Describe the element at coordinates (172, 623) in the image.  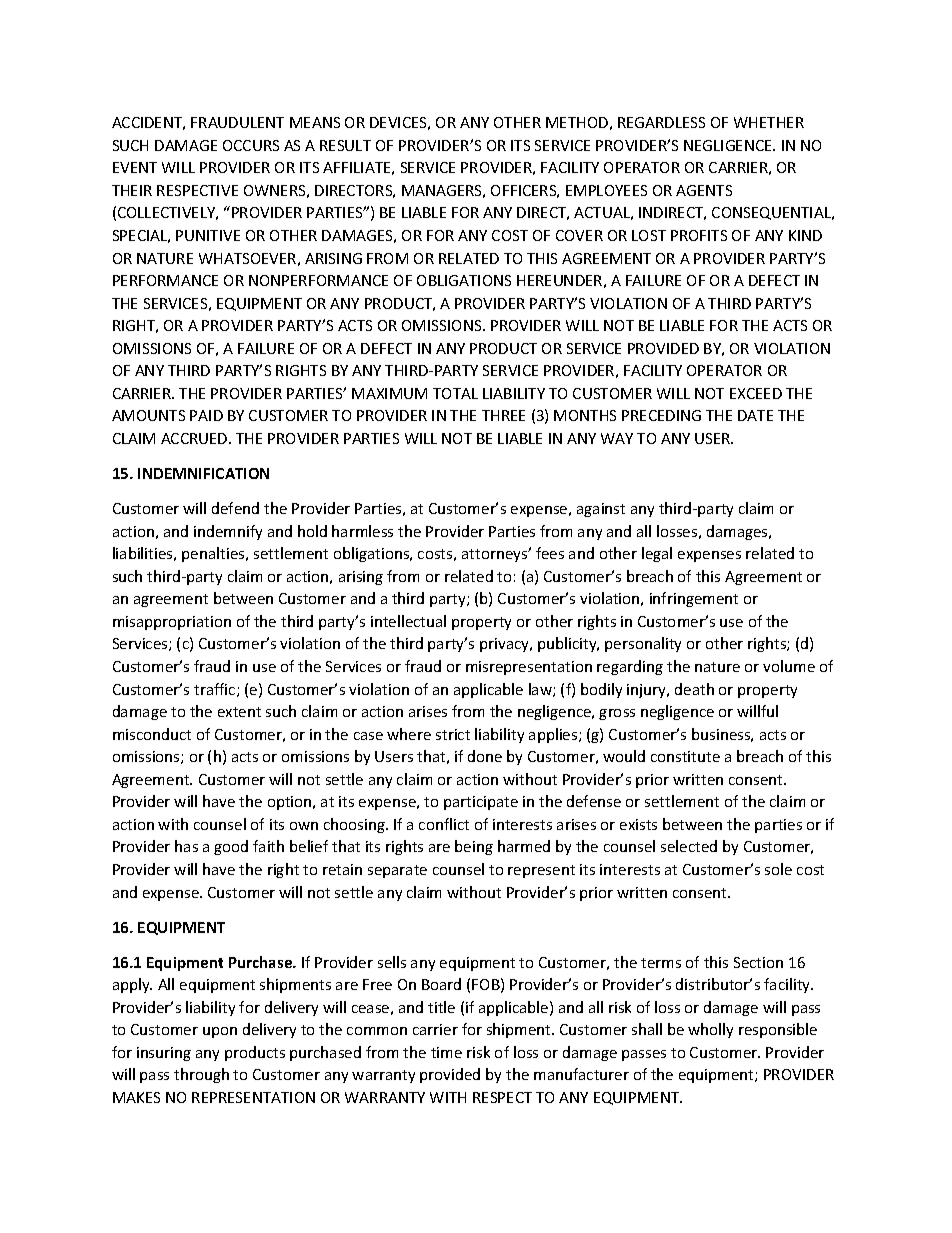
I see `misappropriation` at that location.
